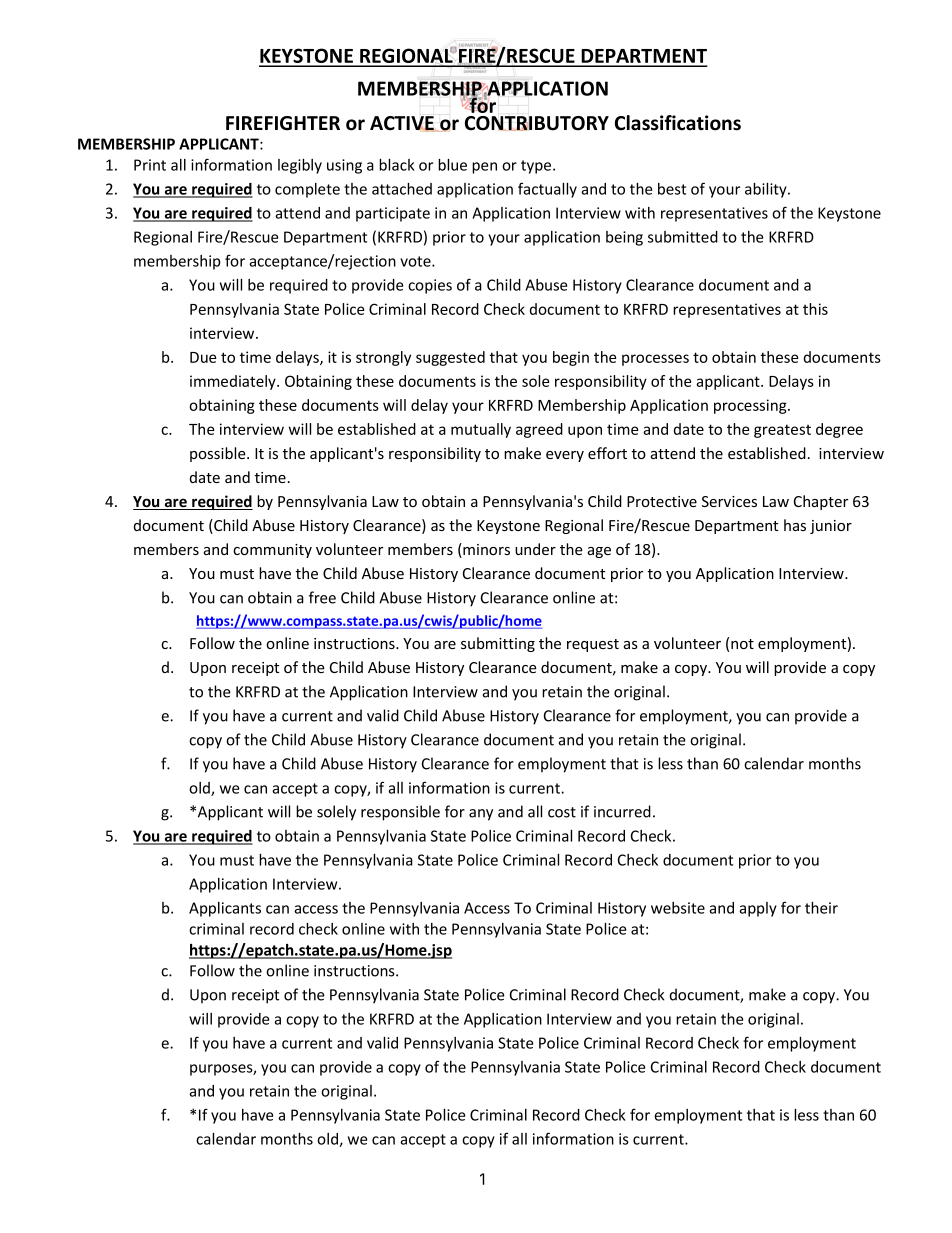 The image size is (952, 1233). Describe the element at coordinates (203, 357) in the image. I see `Due` at that location.
